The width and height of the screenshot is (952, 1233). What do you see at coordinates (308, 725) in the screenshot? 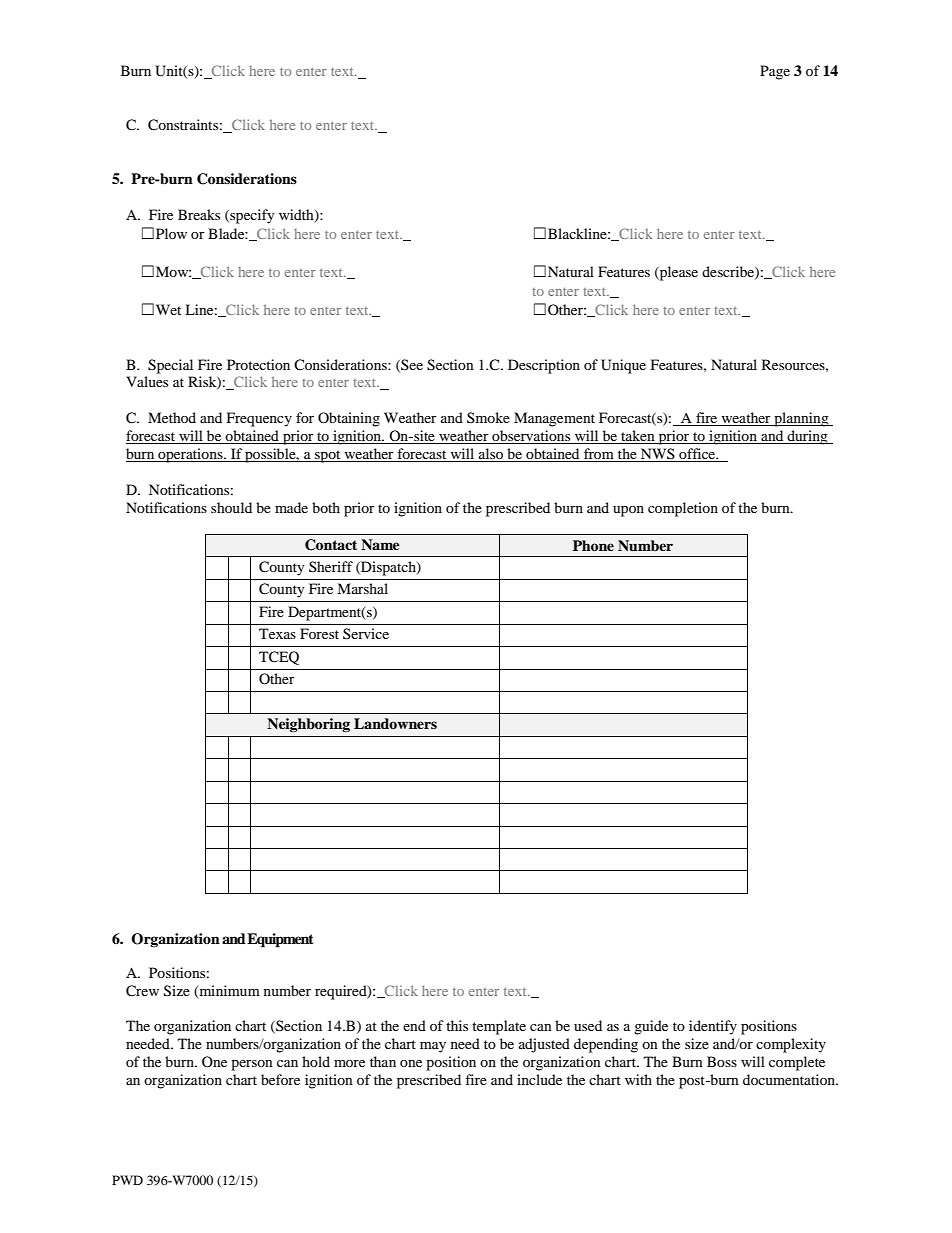
I see `Neighboring` at bounding box center [308, 725].
